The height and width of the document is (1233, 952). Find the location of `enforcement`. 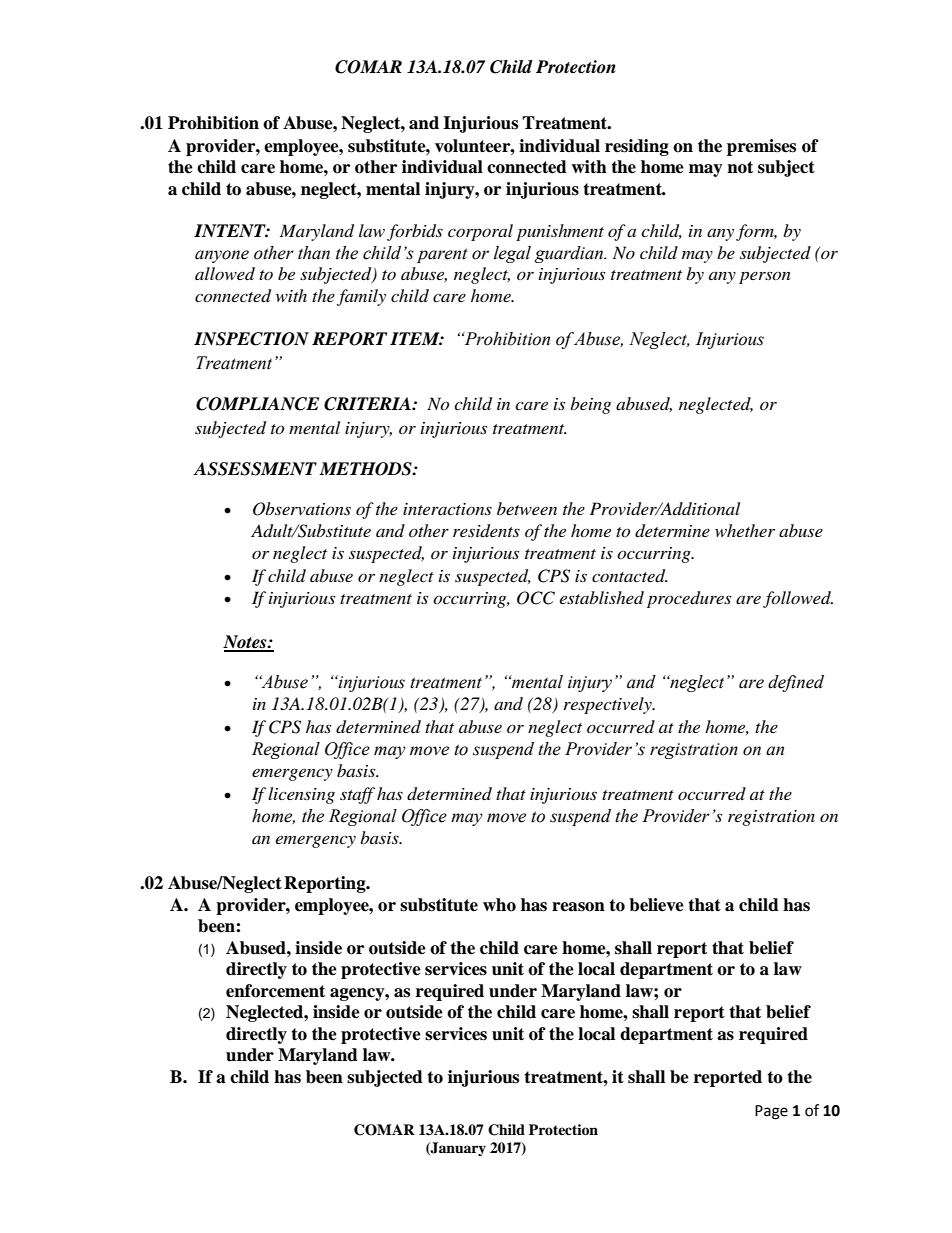

enforcement is located at coordinates (275, 991).
